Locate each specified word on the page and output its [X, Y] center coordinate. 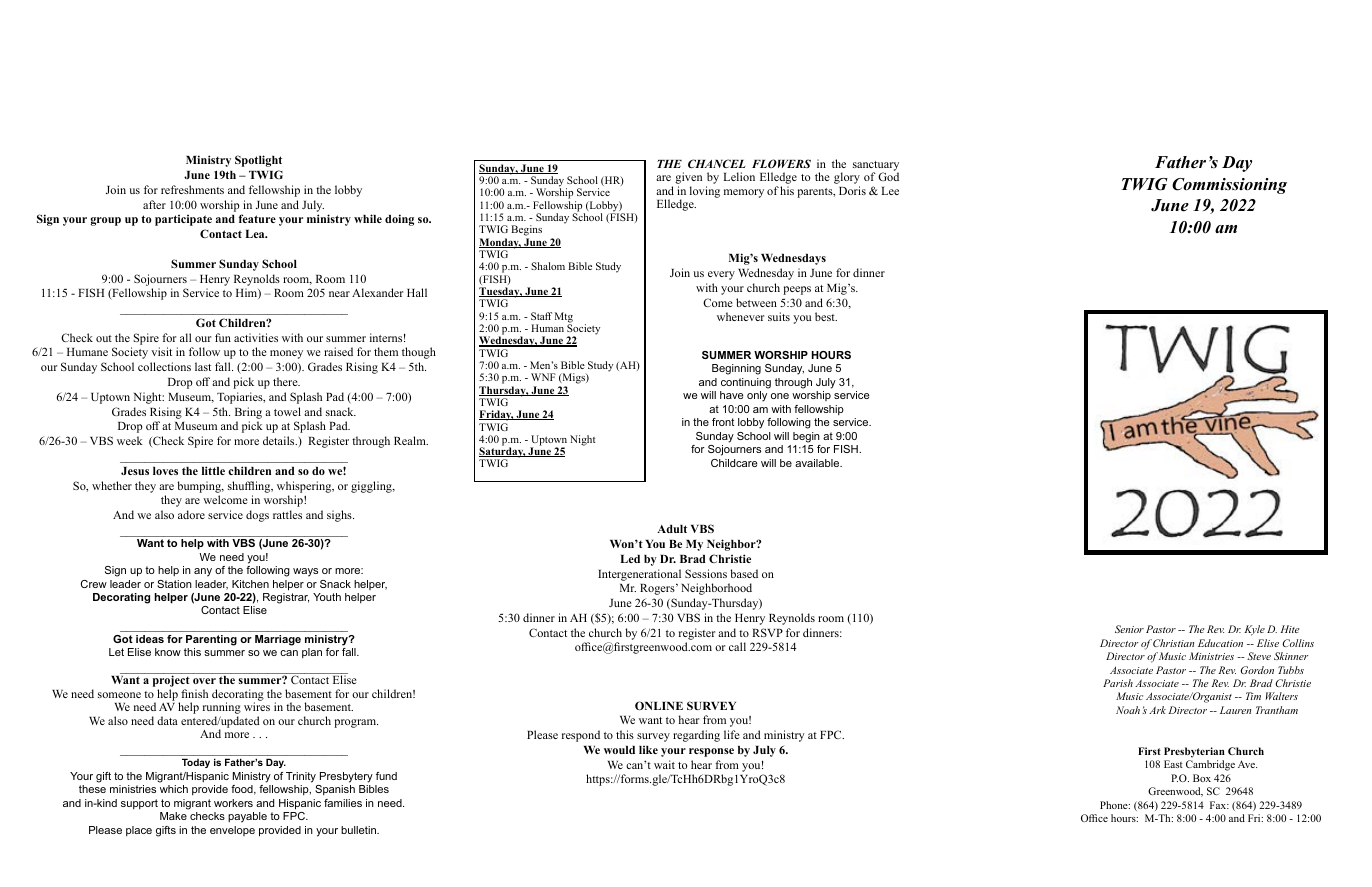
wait [664, 764]
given [688, 179]
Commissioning [1229, 186]
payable [247, 817]
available [818, 463]
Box [1202, 778]
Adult [672, 529]
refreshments [192, 189]
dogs [257, 516]
